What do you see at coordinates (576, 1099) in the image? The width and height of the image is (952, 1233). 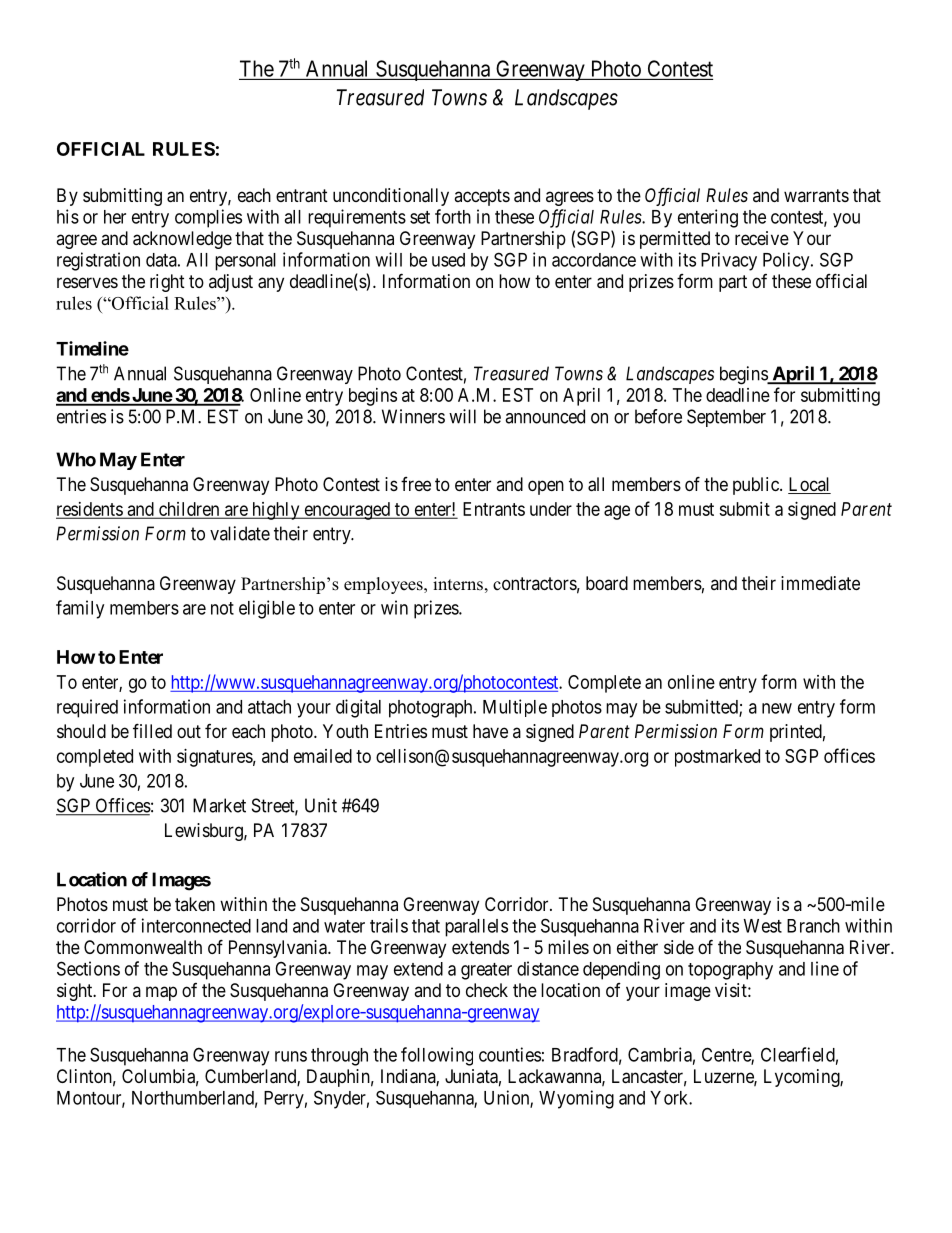 I see `Wyoming` at bounding box center [576, 1099].
